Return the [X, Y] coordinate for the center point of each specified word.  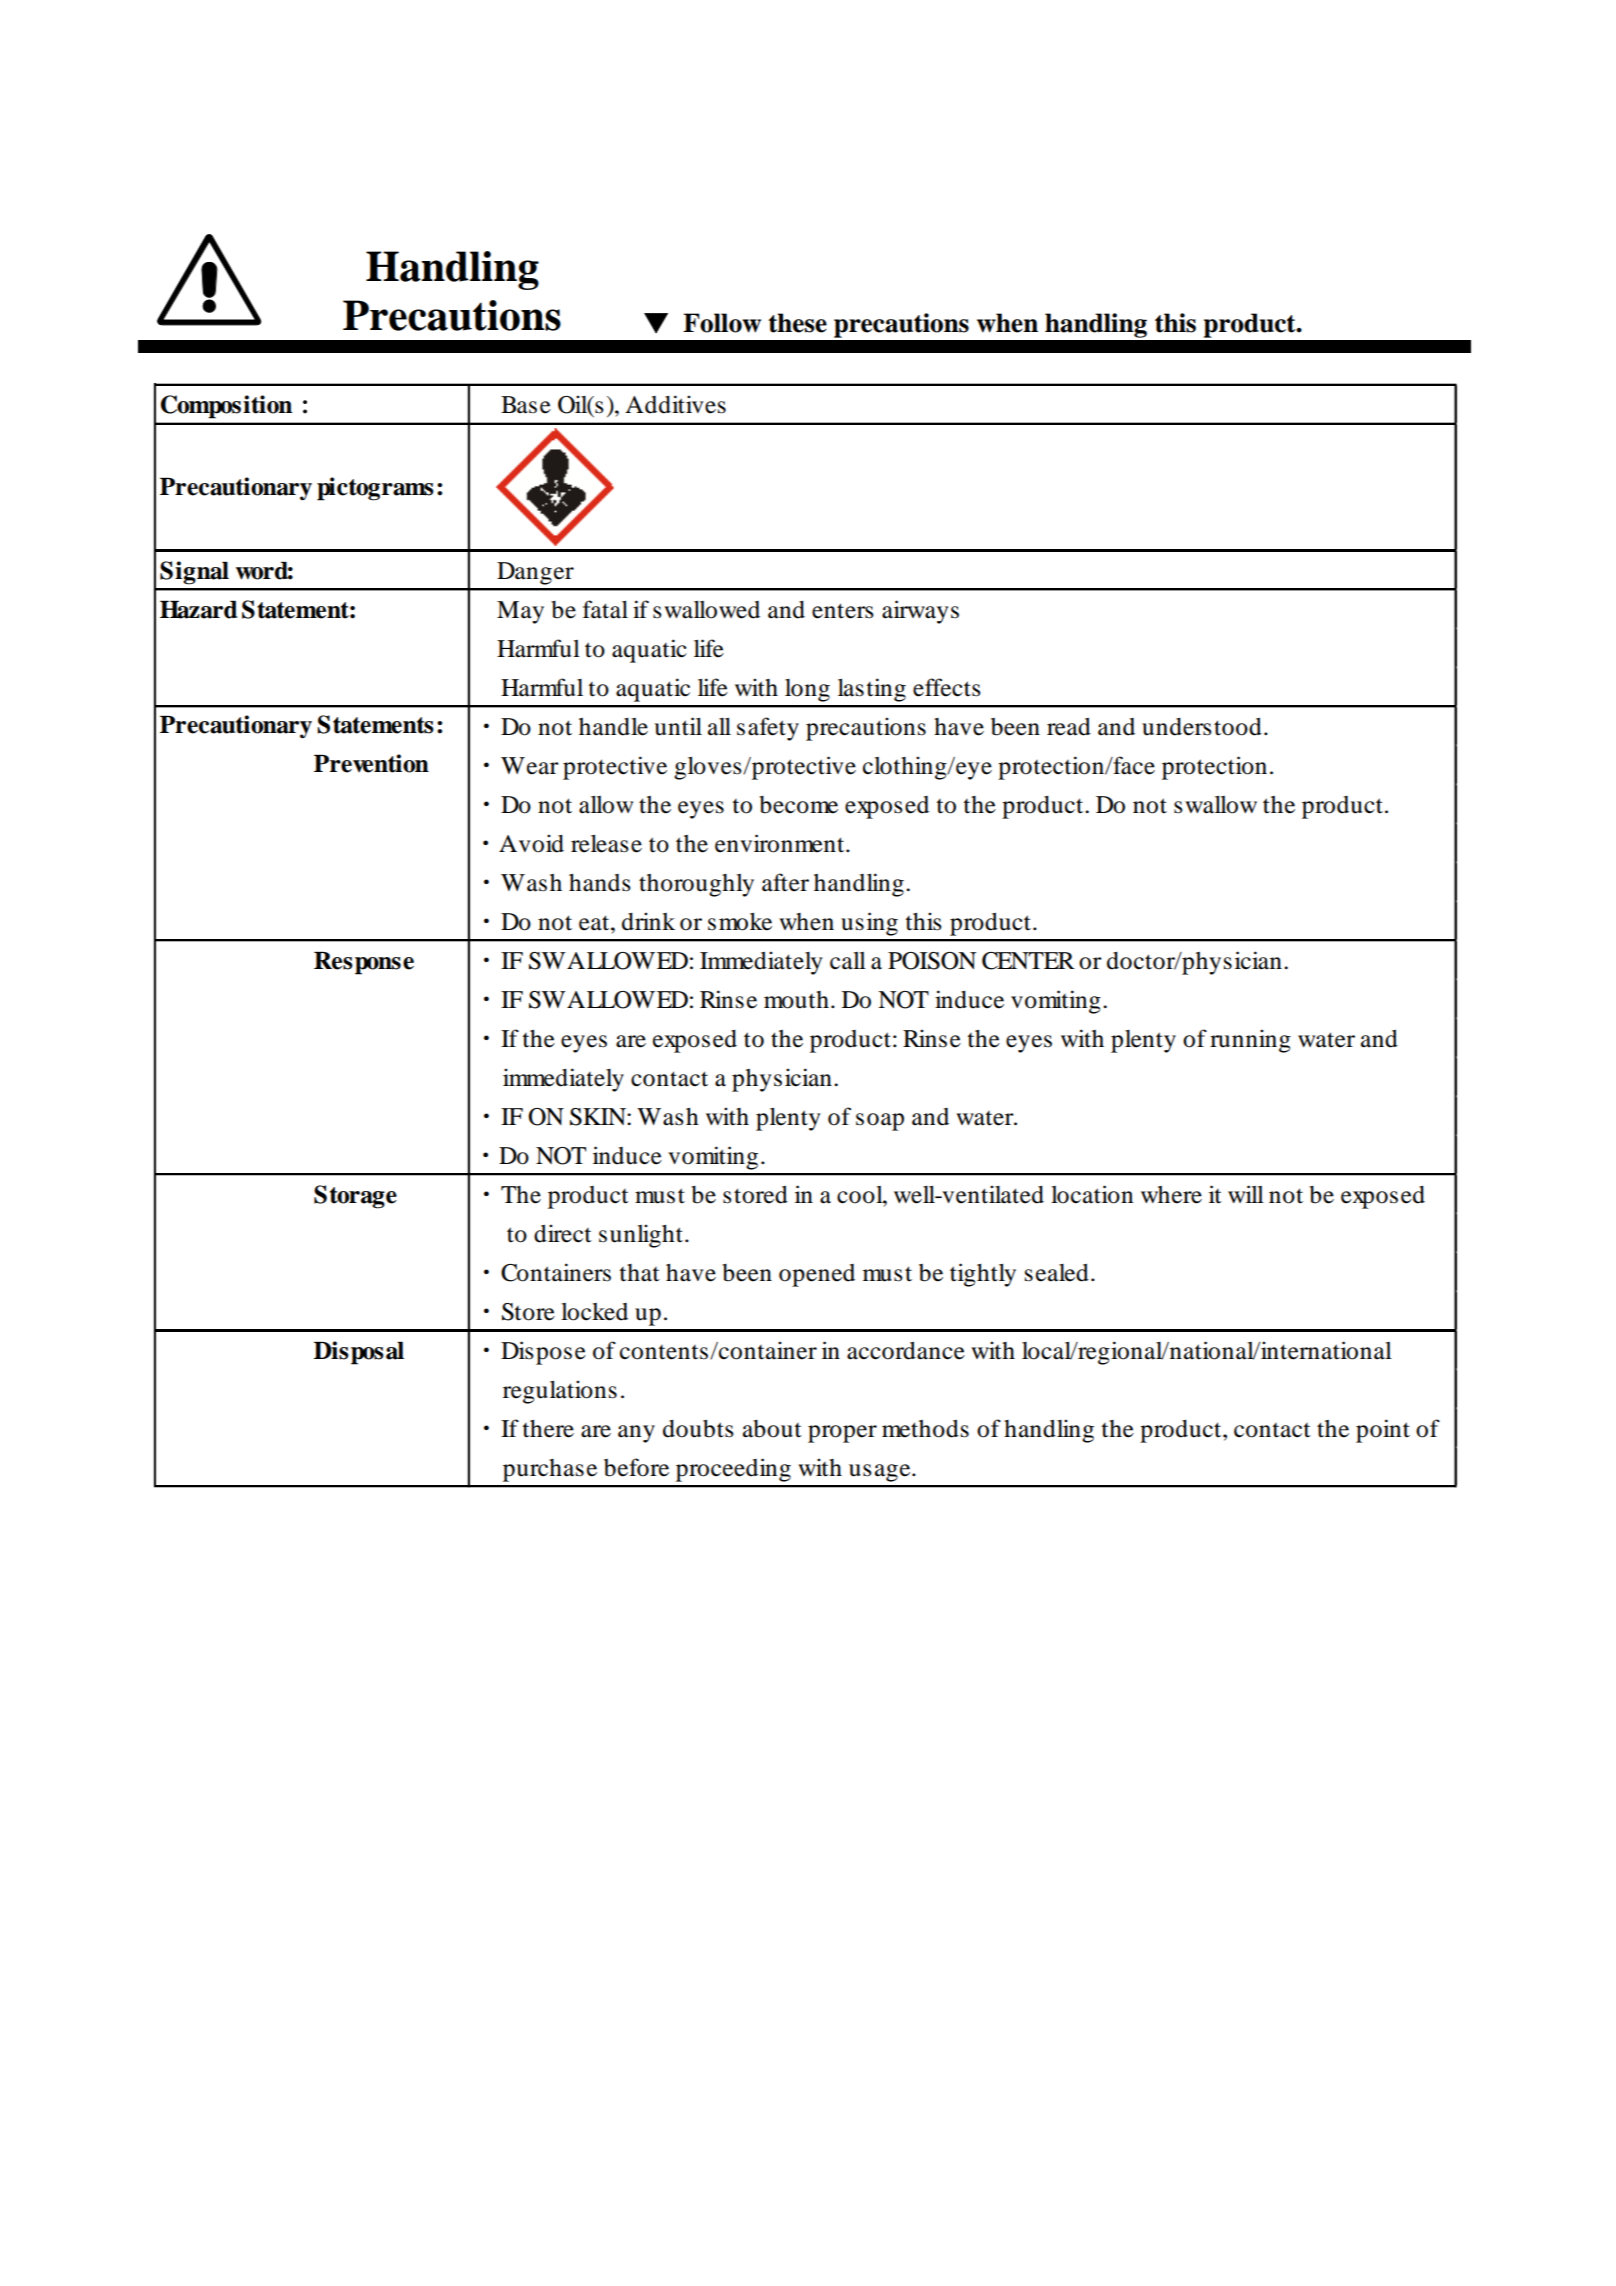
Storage [355, 1197]
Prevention [371, 763]
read [1069, 727]
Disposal [359, 1353]
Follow [722, 323]
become [798, 805]
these [798, 323]
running [1250, 1041]
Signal [194, 573]
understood [1202, 727]
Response [364, 963]
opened [817, 1275]
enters [843, 611]
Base [526, 405]
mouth [796, 1000]
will [1246, 1194]
